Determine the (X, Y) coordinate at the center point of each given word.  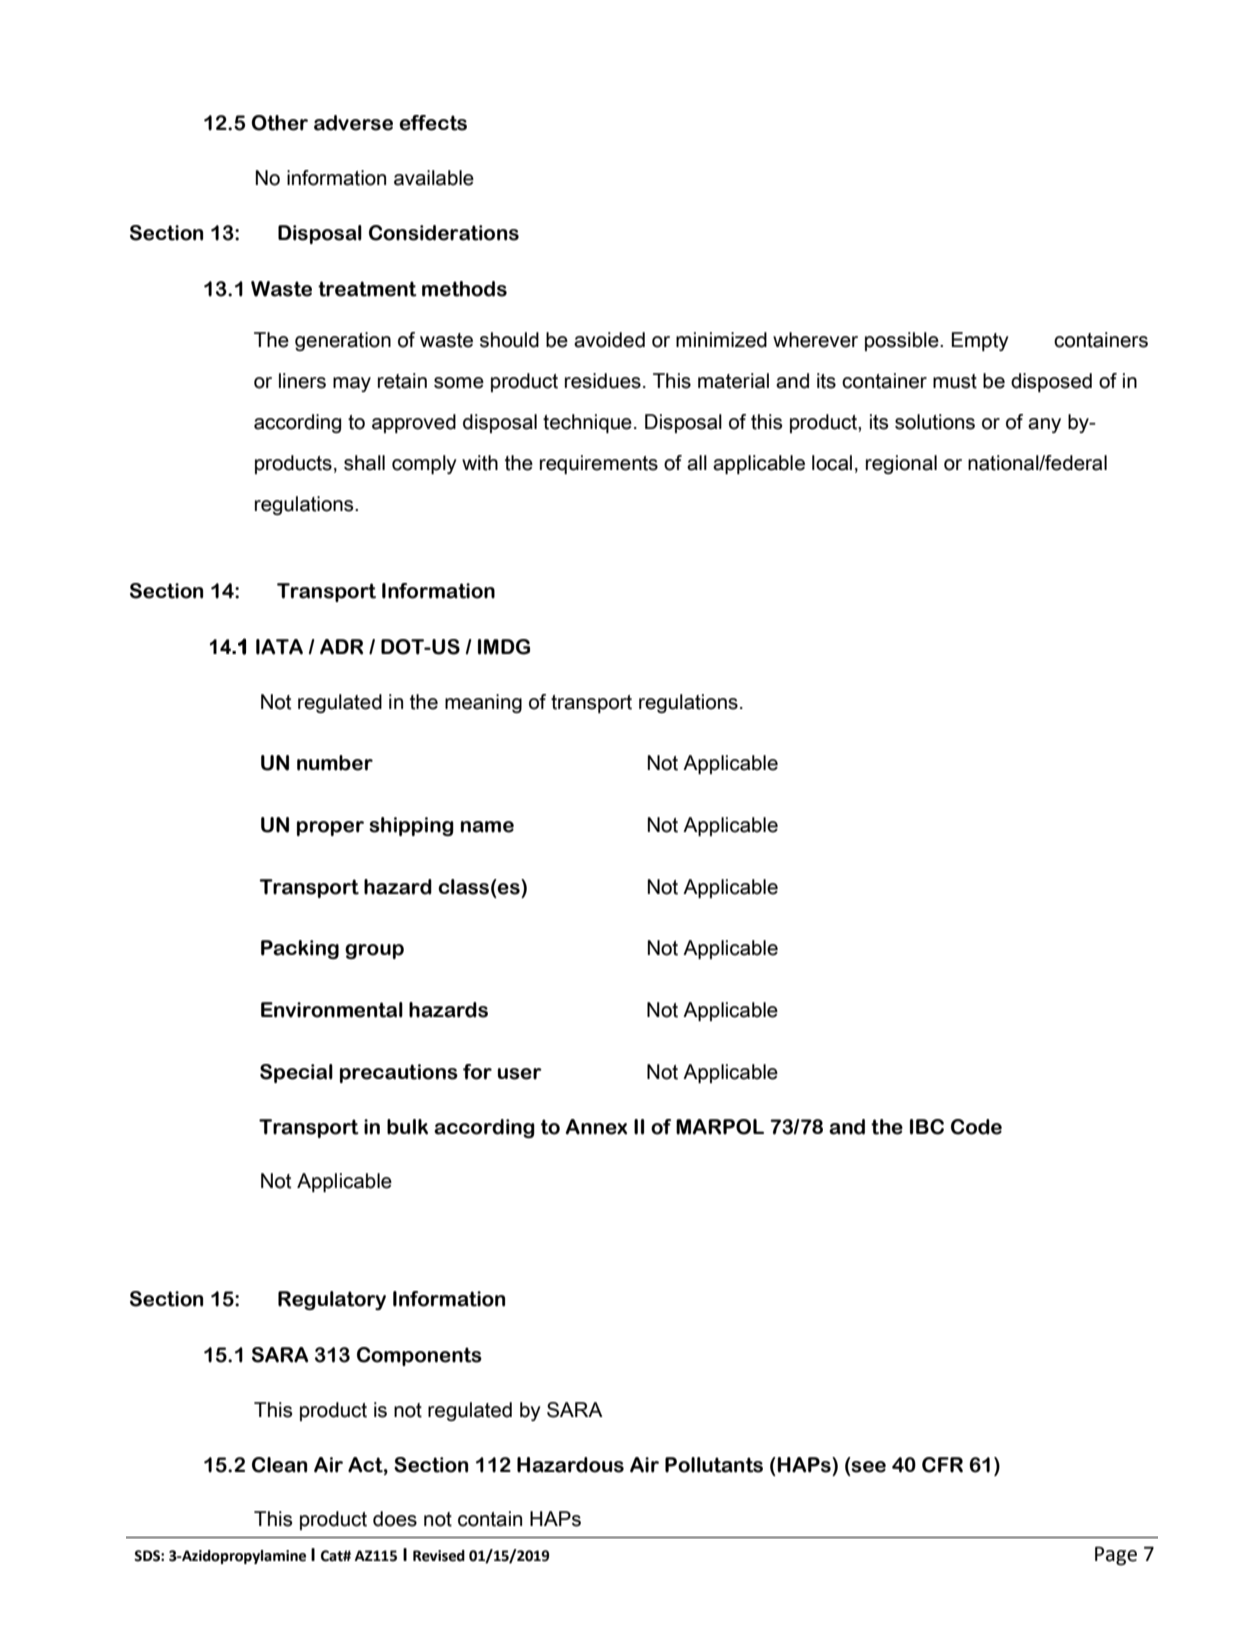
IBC (927, 1127)
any (1044, 425)
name (487, 827)
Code (976, 1127)
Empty (980, 341)
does (395, 1519)
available (434, 178)
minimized (721, 340)
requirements (599, 464)
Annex (596, 1127)
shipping (411, 826)
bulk (407, 1127)
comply (424, 464)
